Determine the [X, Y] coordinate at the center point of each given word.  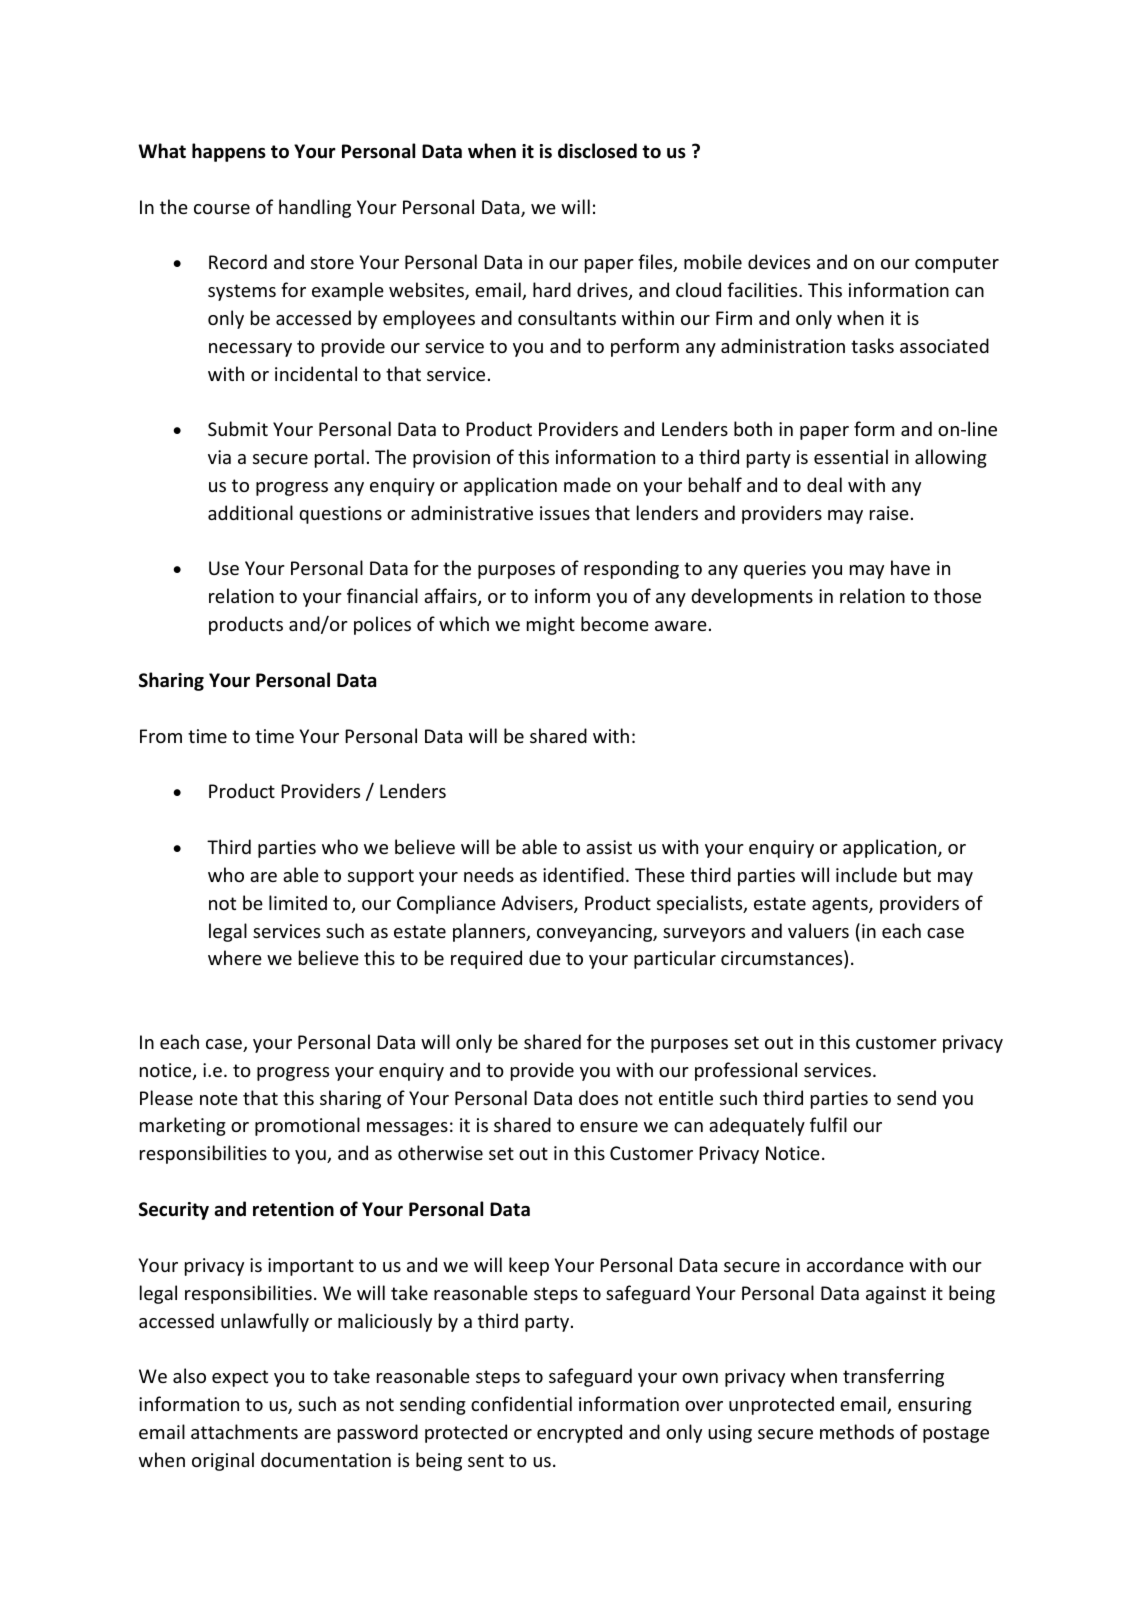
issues [565, 513]
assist [609, 847]
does [598, 1097]
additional [250, 512]
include [866, 874]
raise [889, 513]
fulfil [828, 1124]
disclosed [597, 151]
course [222, 209]
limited [298, 902]
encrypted [579, 1433]
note [219, 1098]
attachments [244, 1431]
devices [779, 261]
